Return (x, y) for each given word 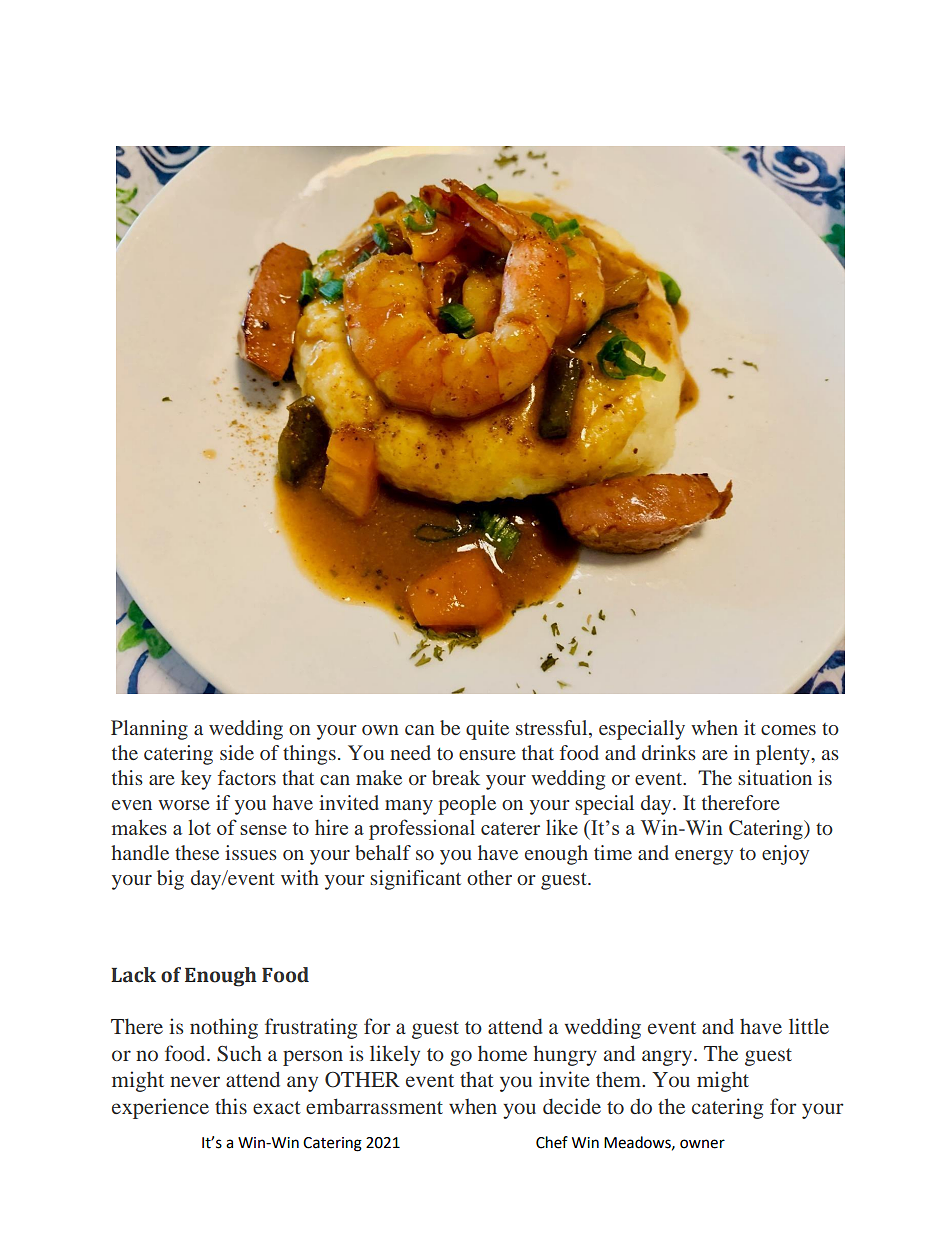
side (237, 752)
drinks (669, 752)
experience (160, 1108)
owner (702, 1144)
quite (487, 730)
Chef (552, 1142)
